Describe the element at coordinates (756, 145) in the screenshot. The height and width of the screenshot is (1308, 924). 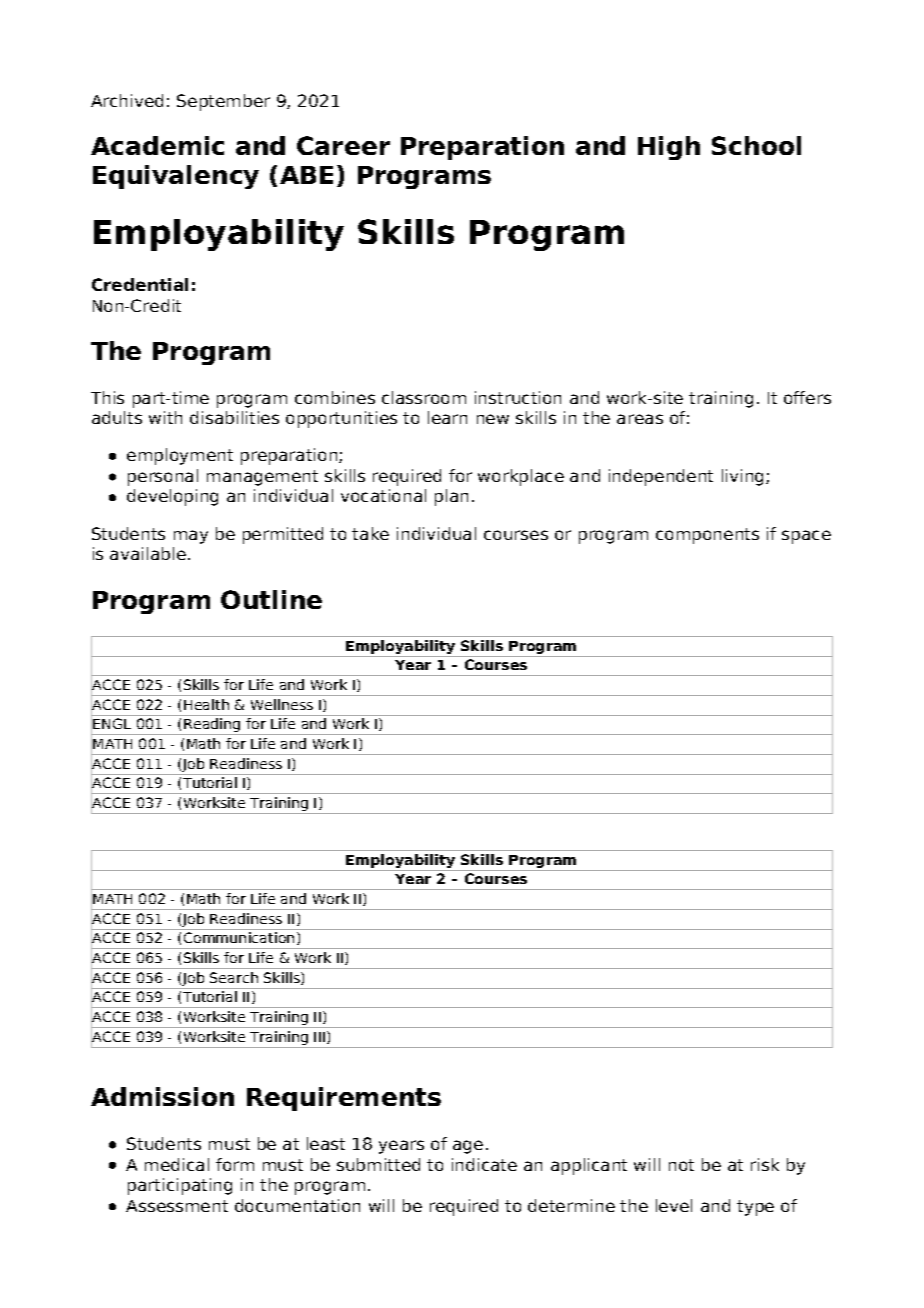
I see `School` at that location.
